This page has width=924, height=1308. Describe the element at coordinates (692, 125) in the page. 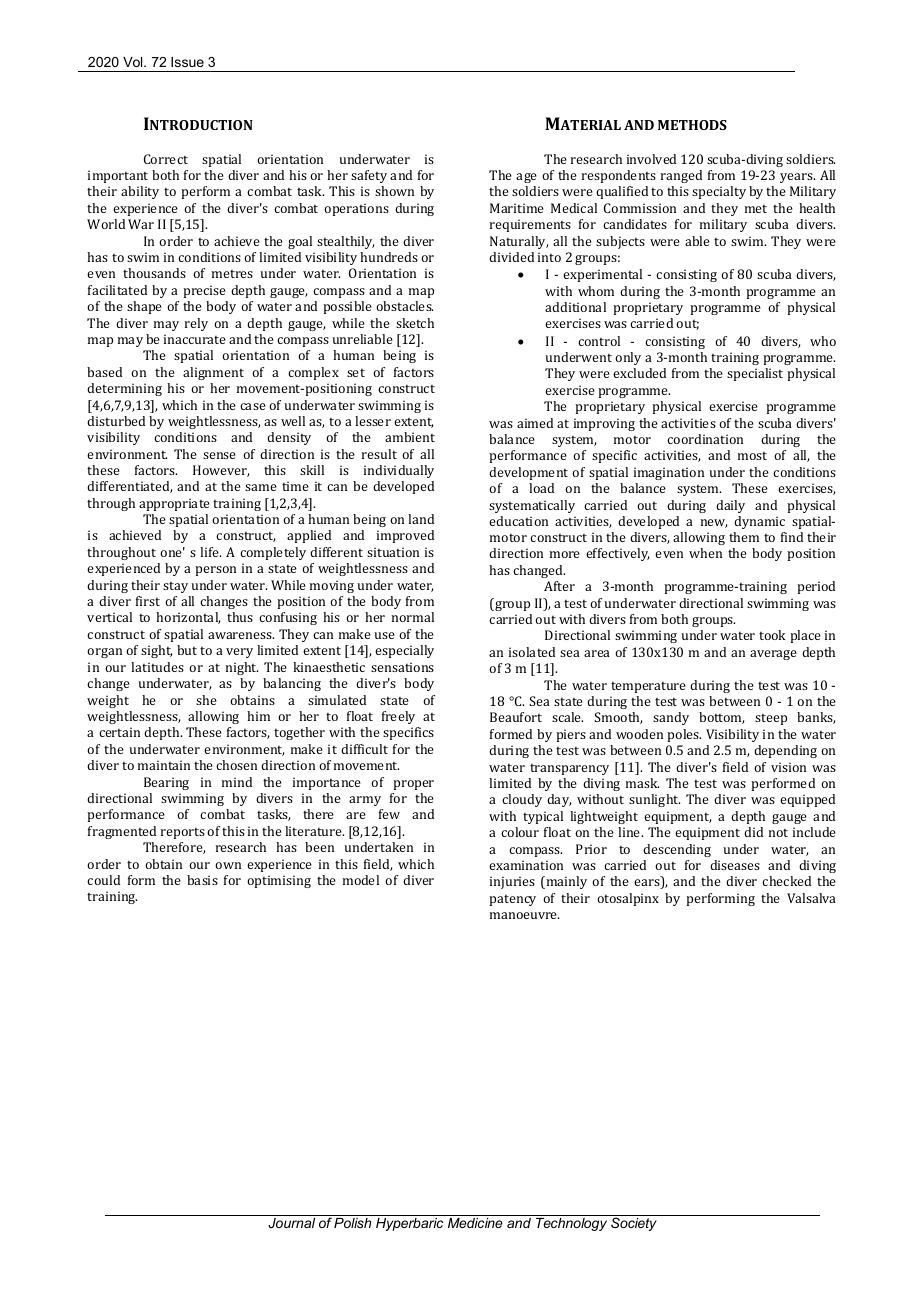

I see `METHODS` at that location.
